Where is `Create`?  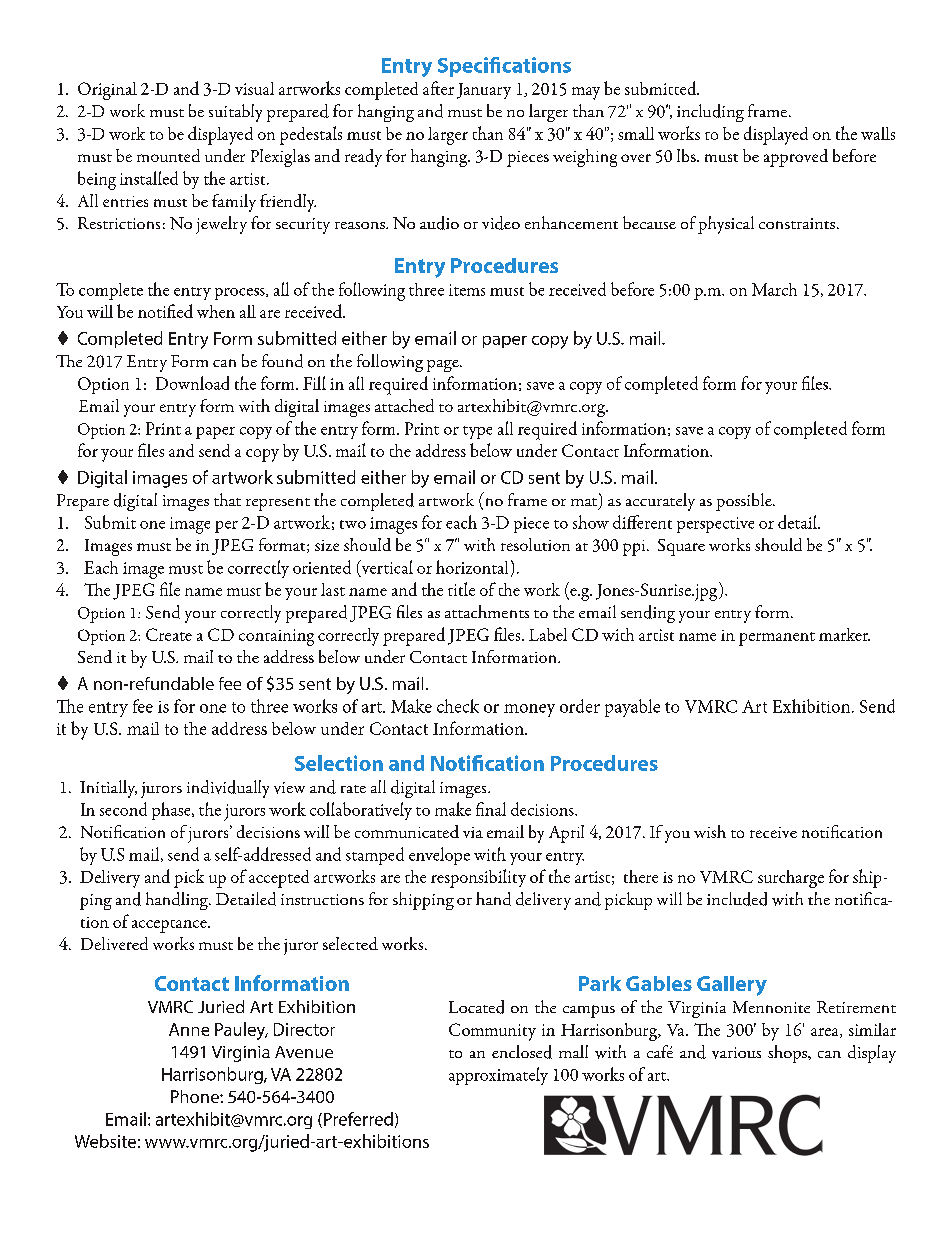 Create is located at coordinates (169, 634).
